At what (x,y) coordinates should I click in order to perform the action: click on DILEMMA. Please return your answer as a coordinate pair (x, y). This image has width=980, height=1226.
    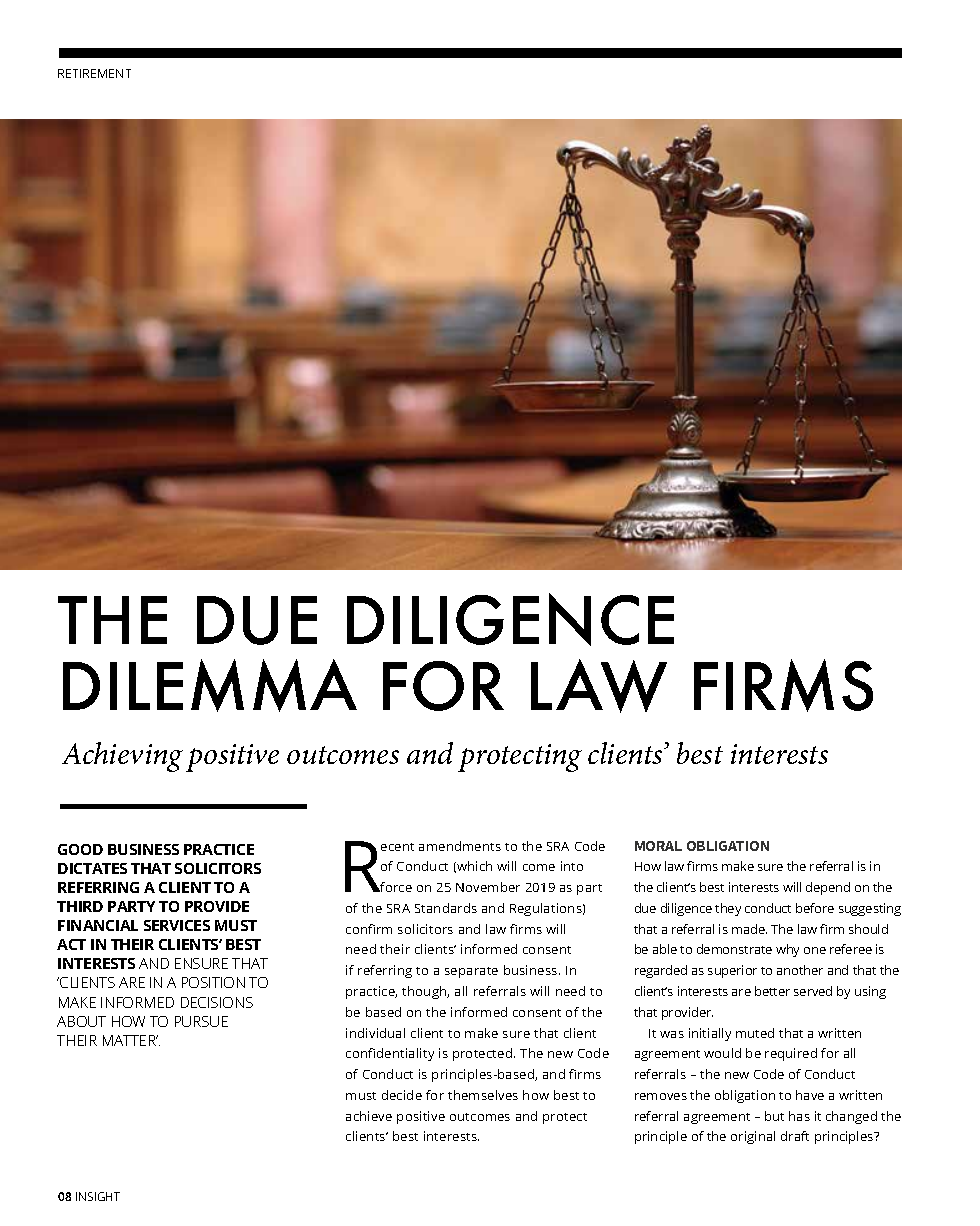
    Looking at the image, I should click on (210, 685).
